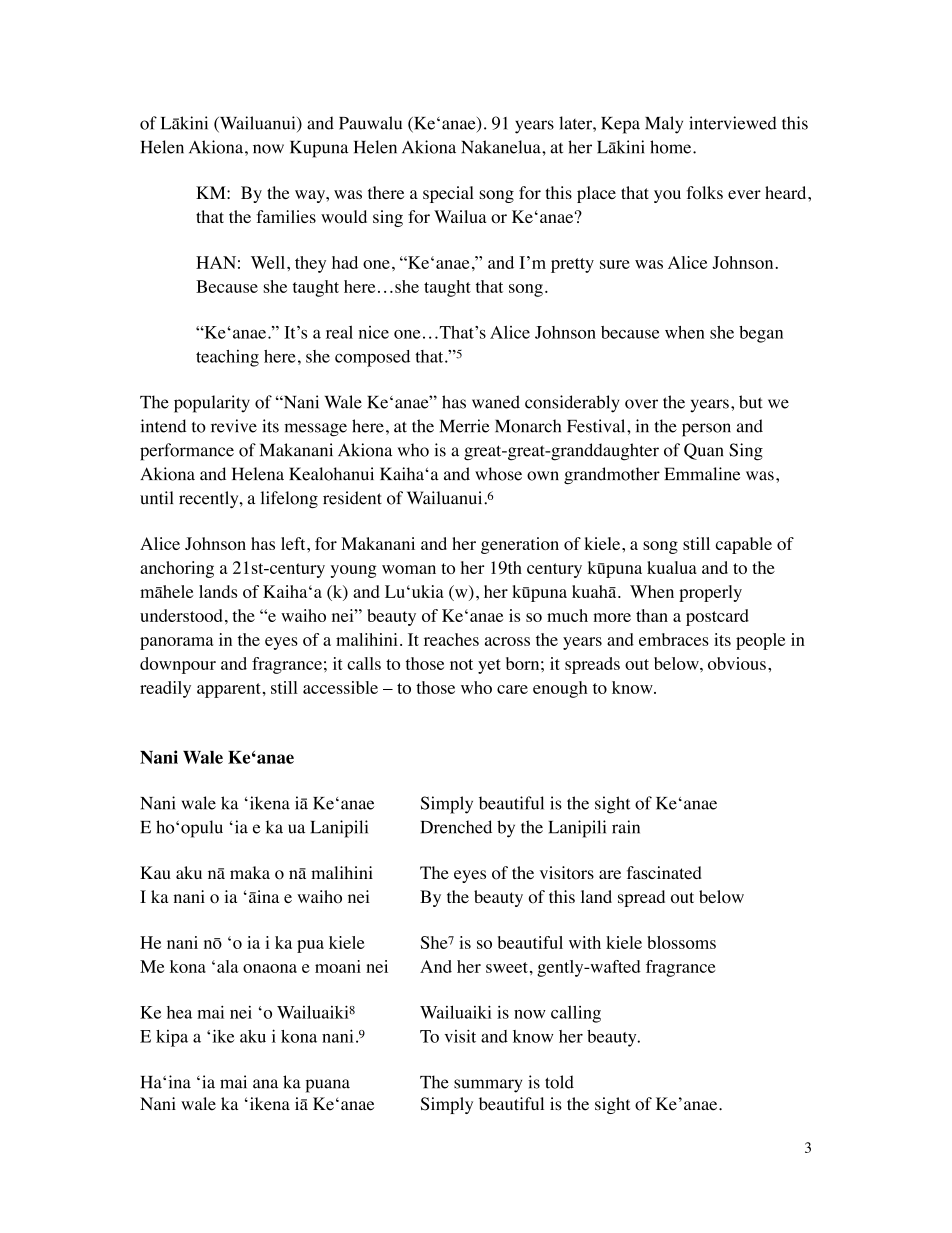 This image has width=952, height=1233. Describe the element at coordinates (227, 966) in the image. I see `ala` at that location.
